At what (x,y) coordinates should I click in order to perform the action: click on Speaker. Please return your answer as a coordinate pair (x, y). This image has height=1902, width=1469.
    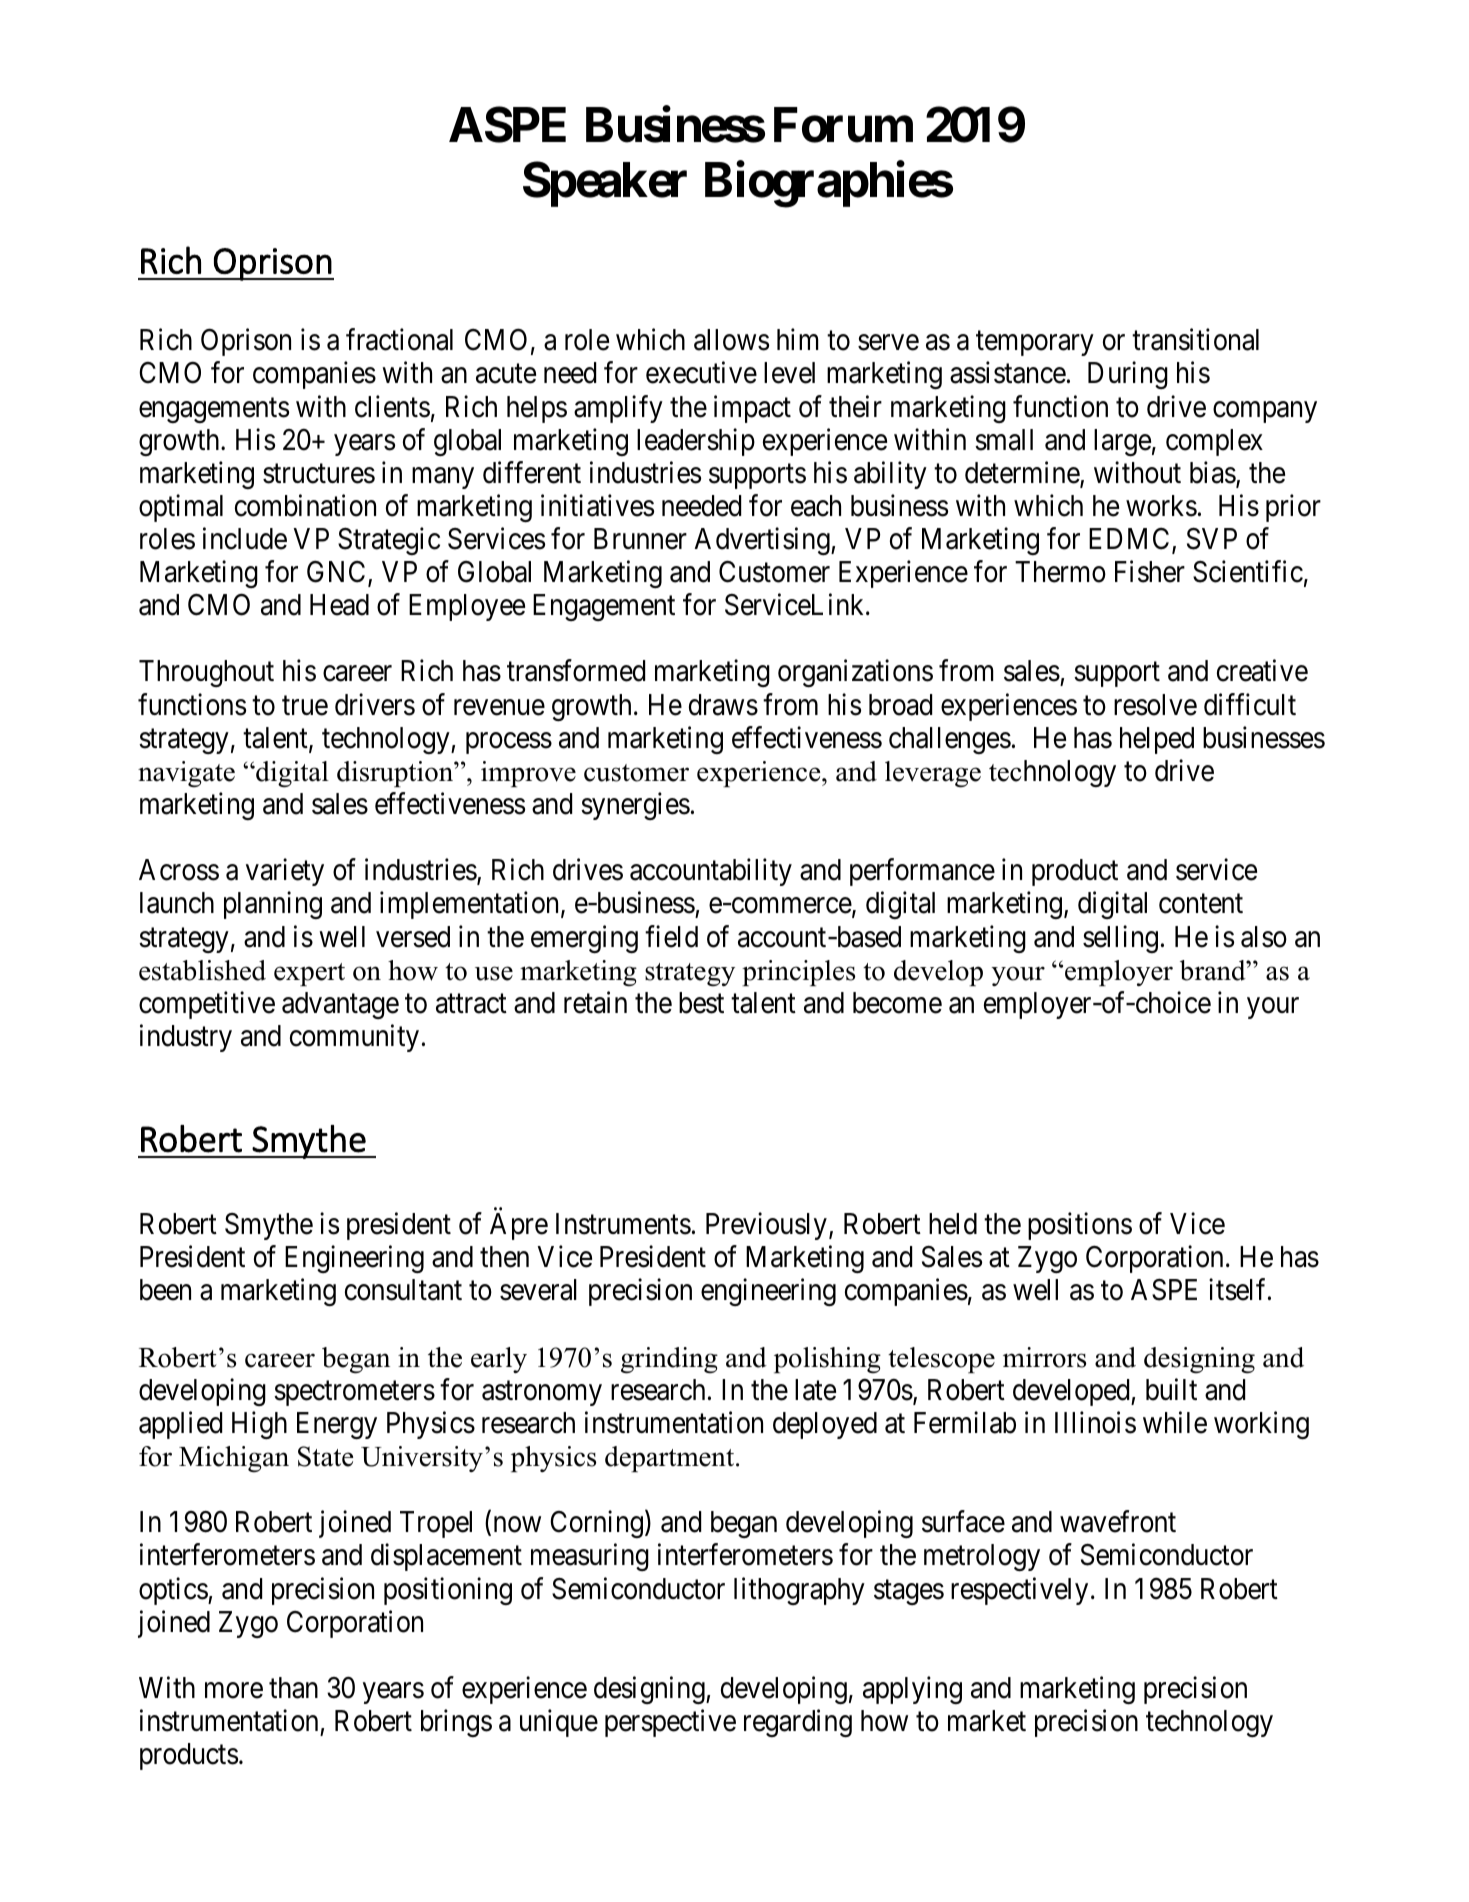
    Looking at the image, I should click on (605, 184).
